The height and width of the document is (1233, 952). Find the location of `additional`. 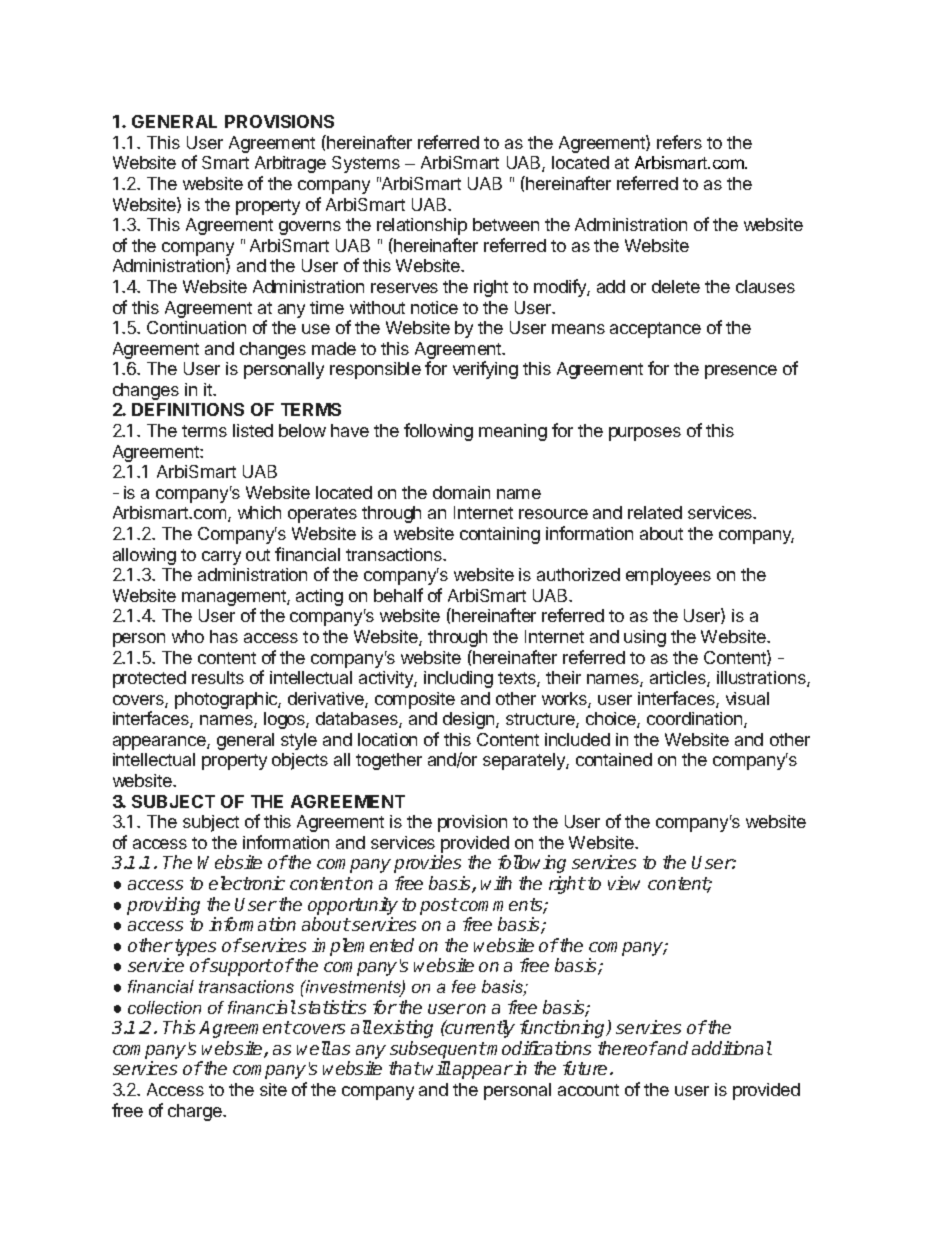

additional is located at coordinates (732, 1048).
